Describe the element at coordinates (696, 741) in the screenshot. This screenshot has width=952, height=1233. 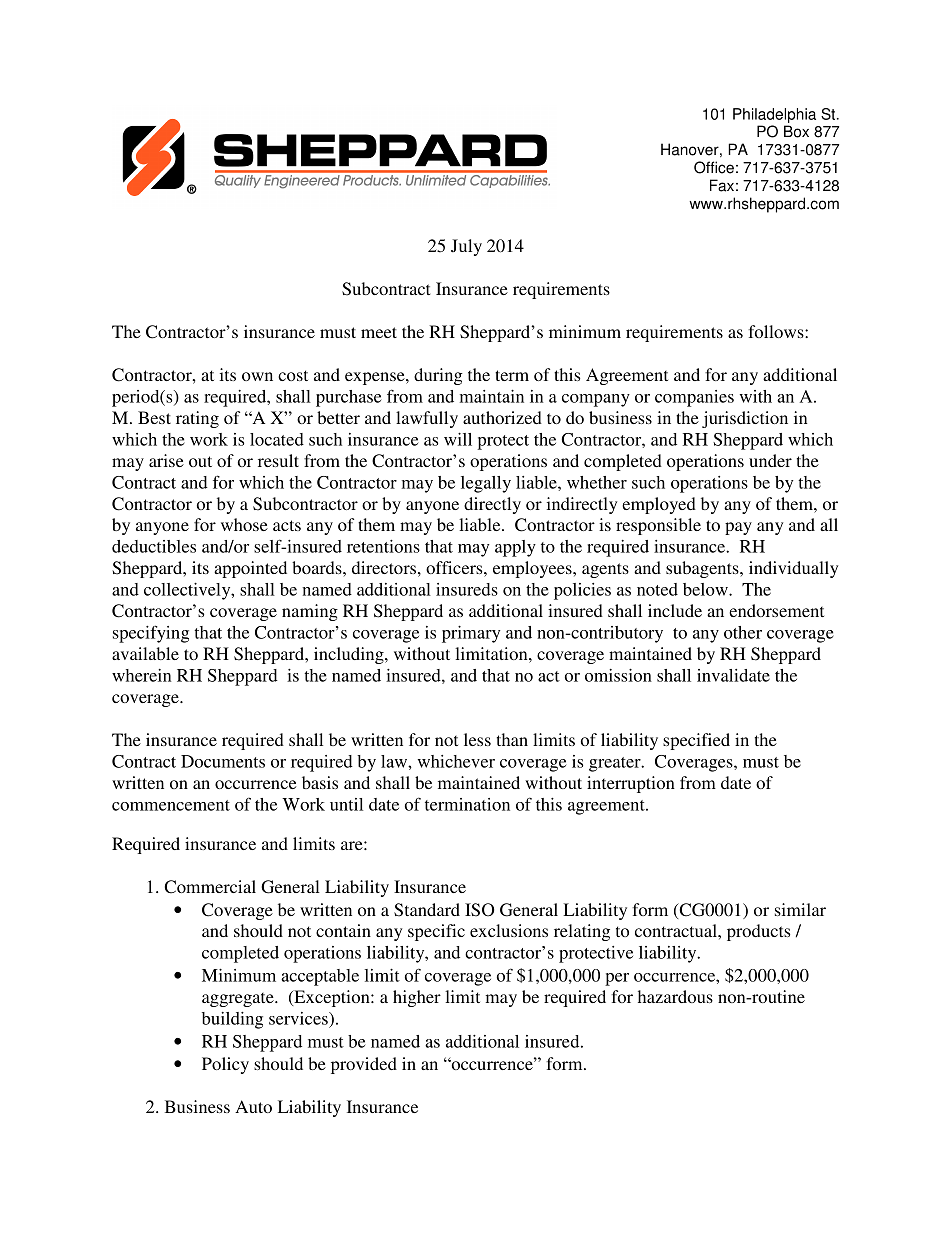
I see `specified` at that location.
